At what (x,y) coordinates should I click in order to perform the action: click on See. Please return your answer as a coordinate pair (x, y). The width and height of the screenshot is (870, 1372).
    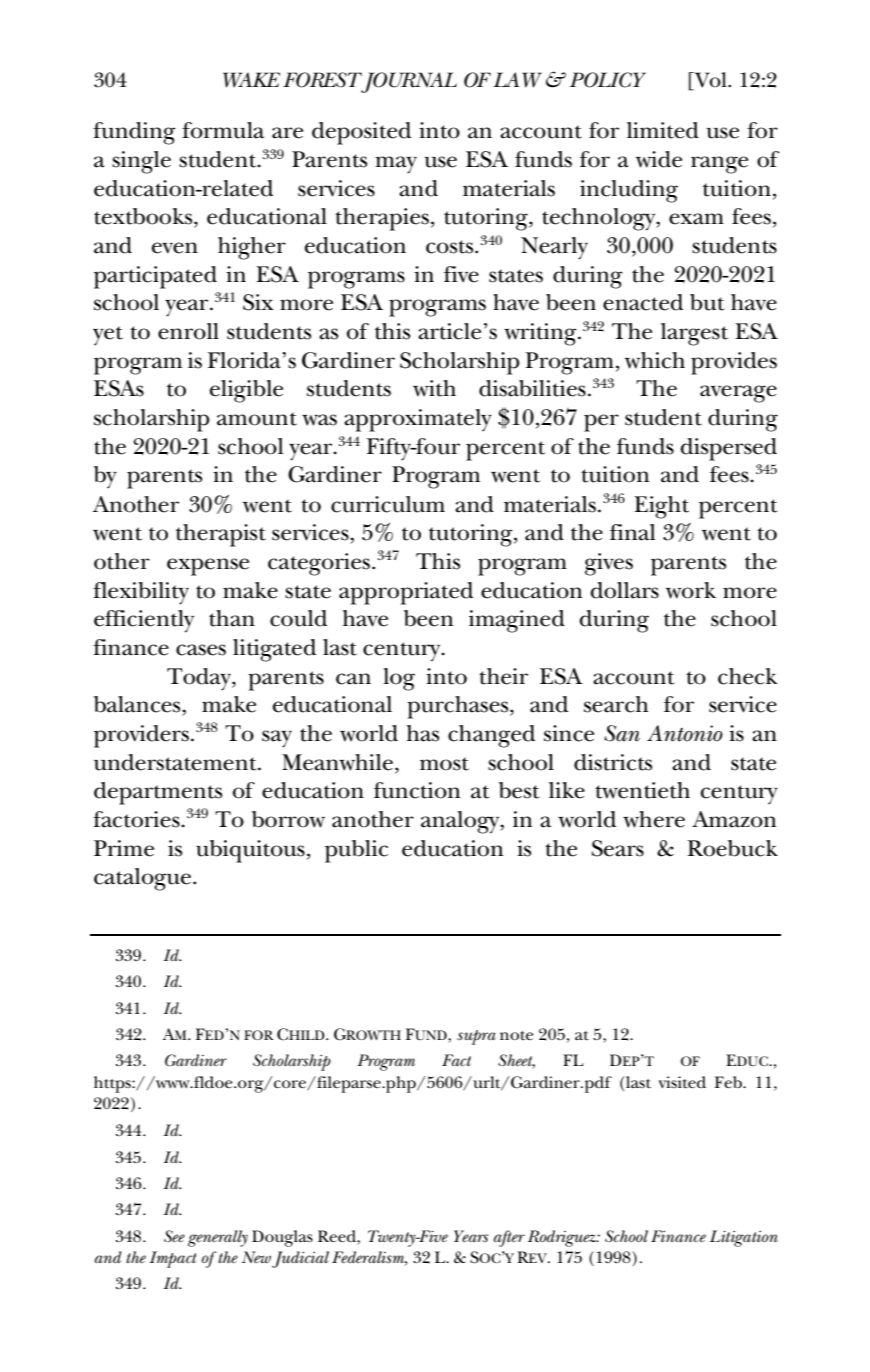
    Looking at the image, I should click on (174, 1236).
